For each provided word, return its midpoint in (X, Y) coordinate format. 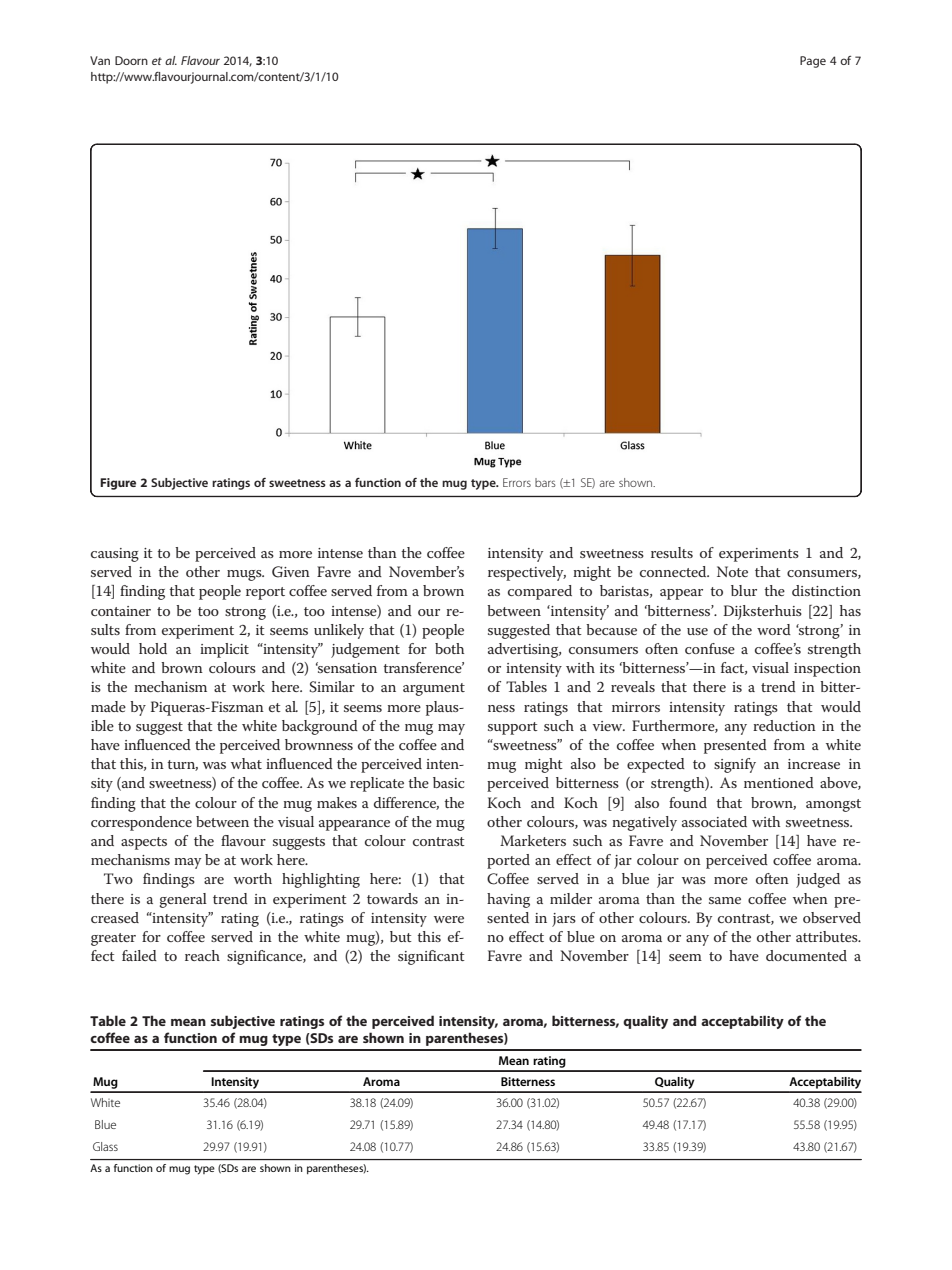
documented (806, 955)
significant (431, 957)
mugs (245, 575)
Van (100, 60)
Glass (105, 1146)
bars (545, 482)
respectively (527, 573)
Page (813, 62)
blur (744, 590)
